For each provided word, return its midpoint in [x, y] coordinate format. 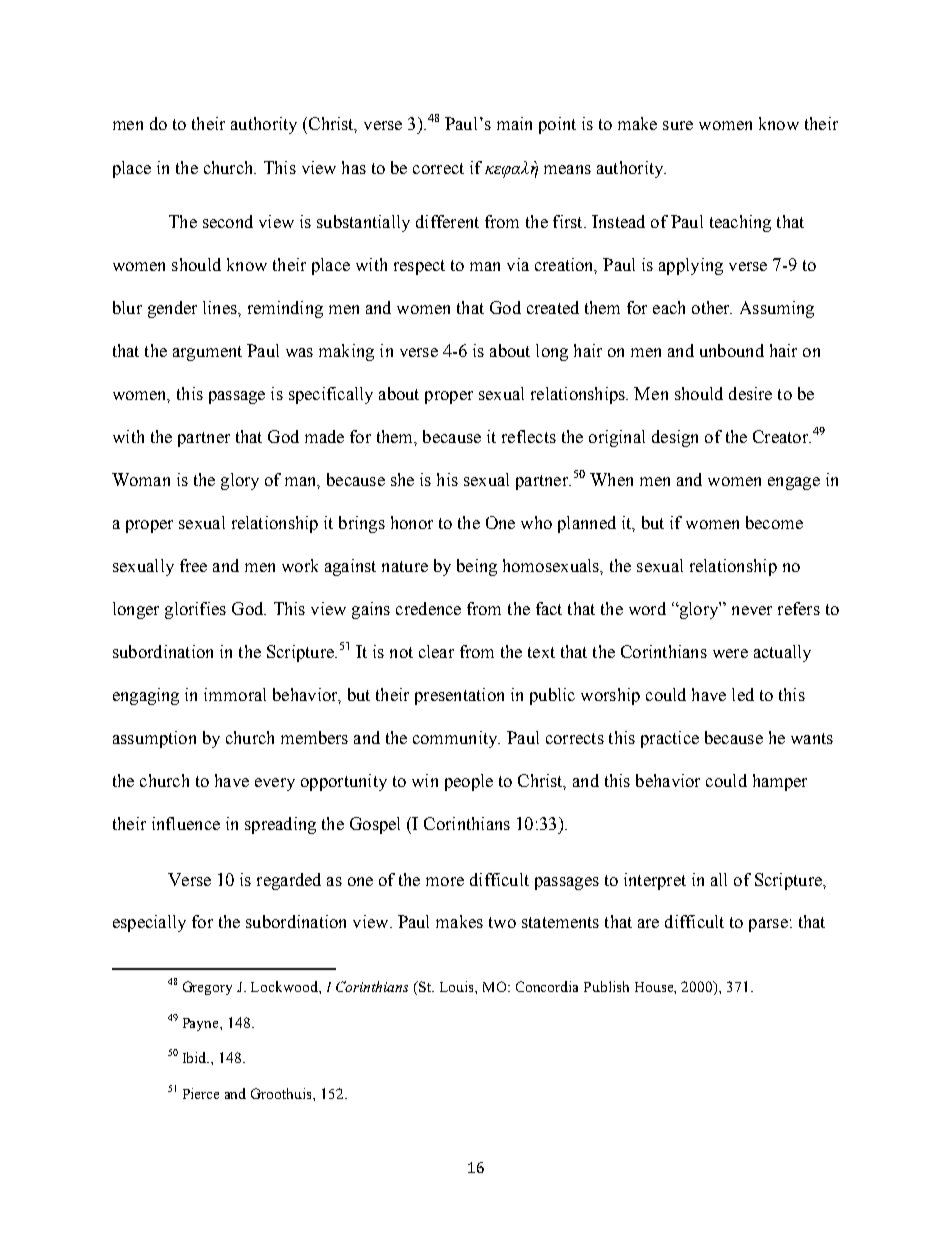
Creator [782, 436]
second [228, 221]
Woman [141, 479]
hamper [780, 782]
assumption [154, 739]
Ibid [196, 1057]
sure [678, 125]
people [469, 782]
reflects [529, 436]
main [514, 123]
